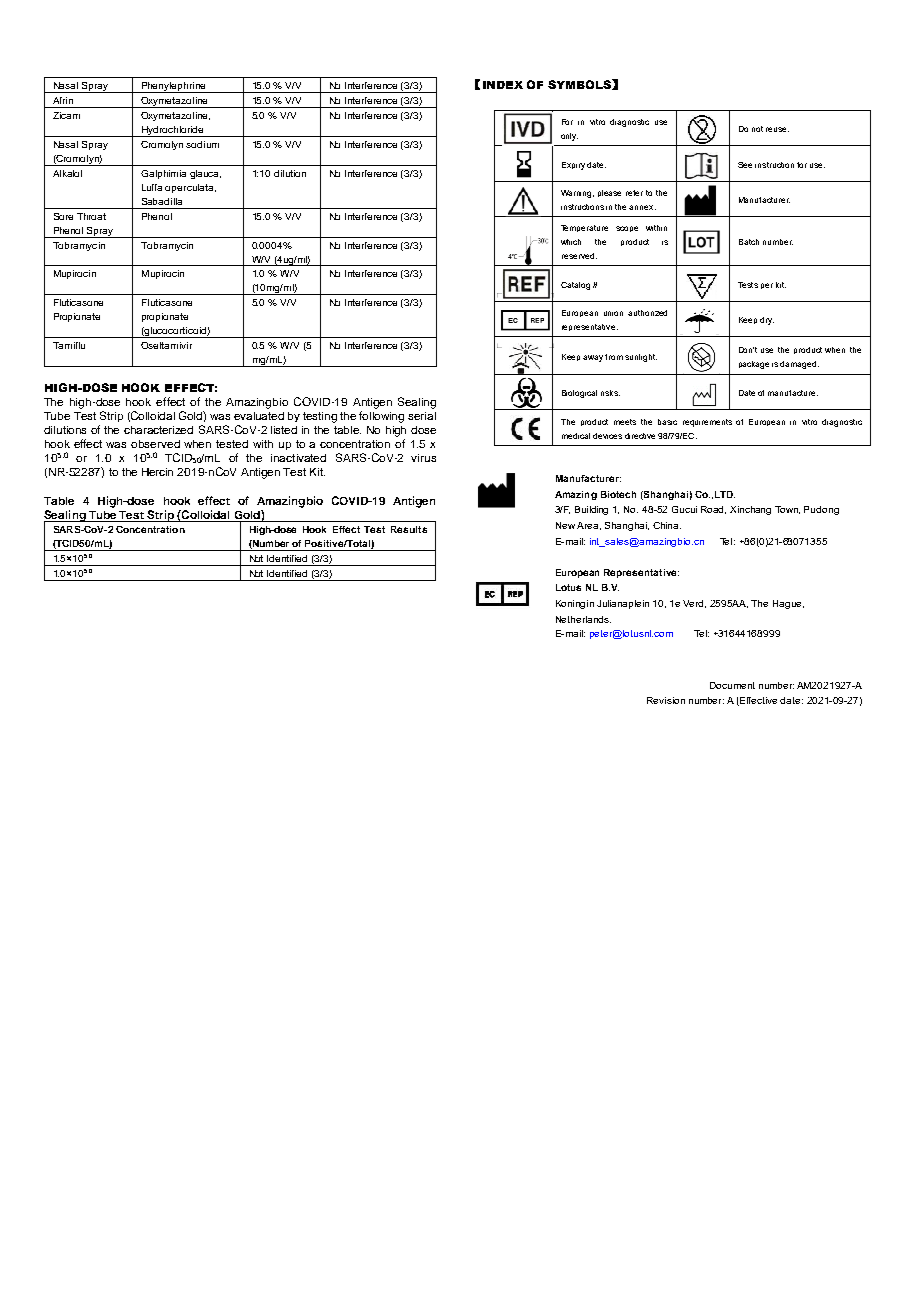  Describe the element at coordinates (667, 525) in the image. I see `China` at that location.
